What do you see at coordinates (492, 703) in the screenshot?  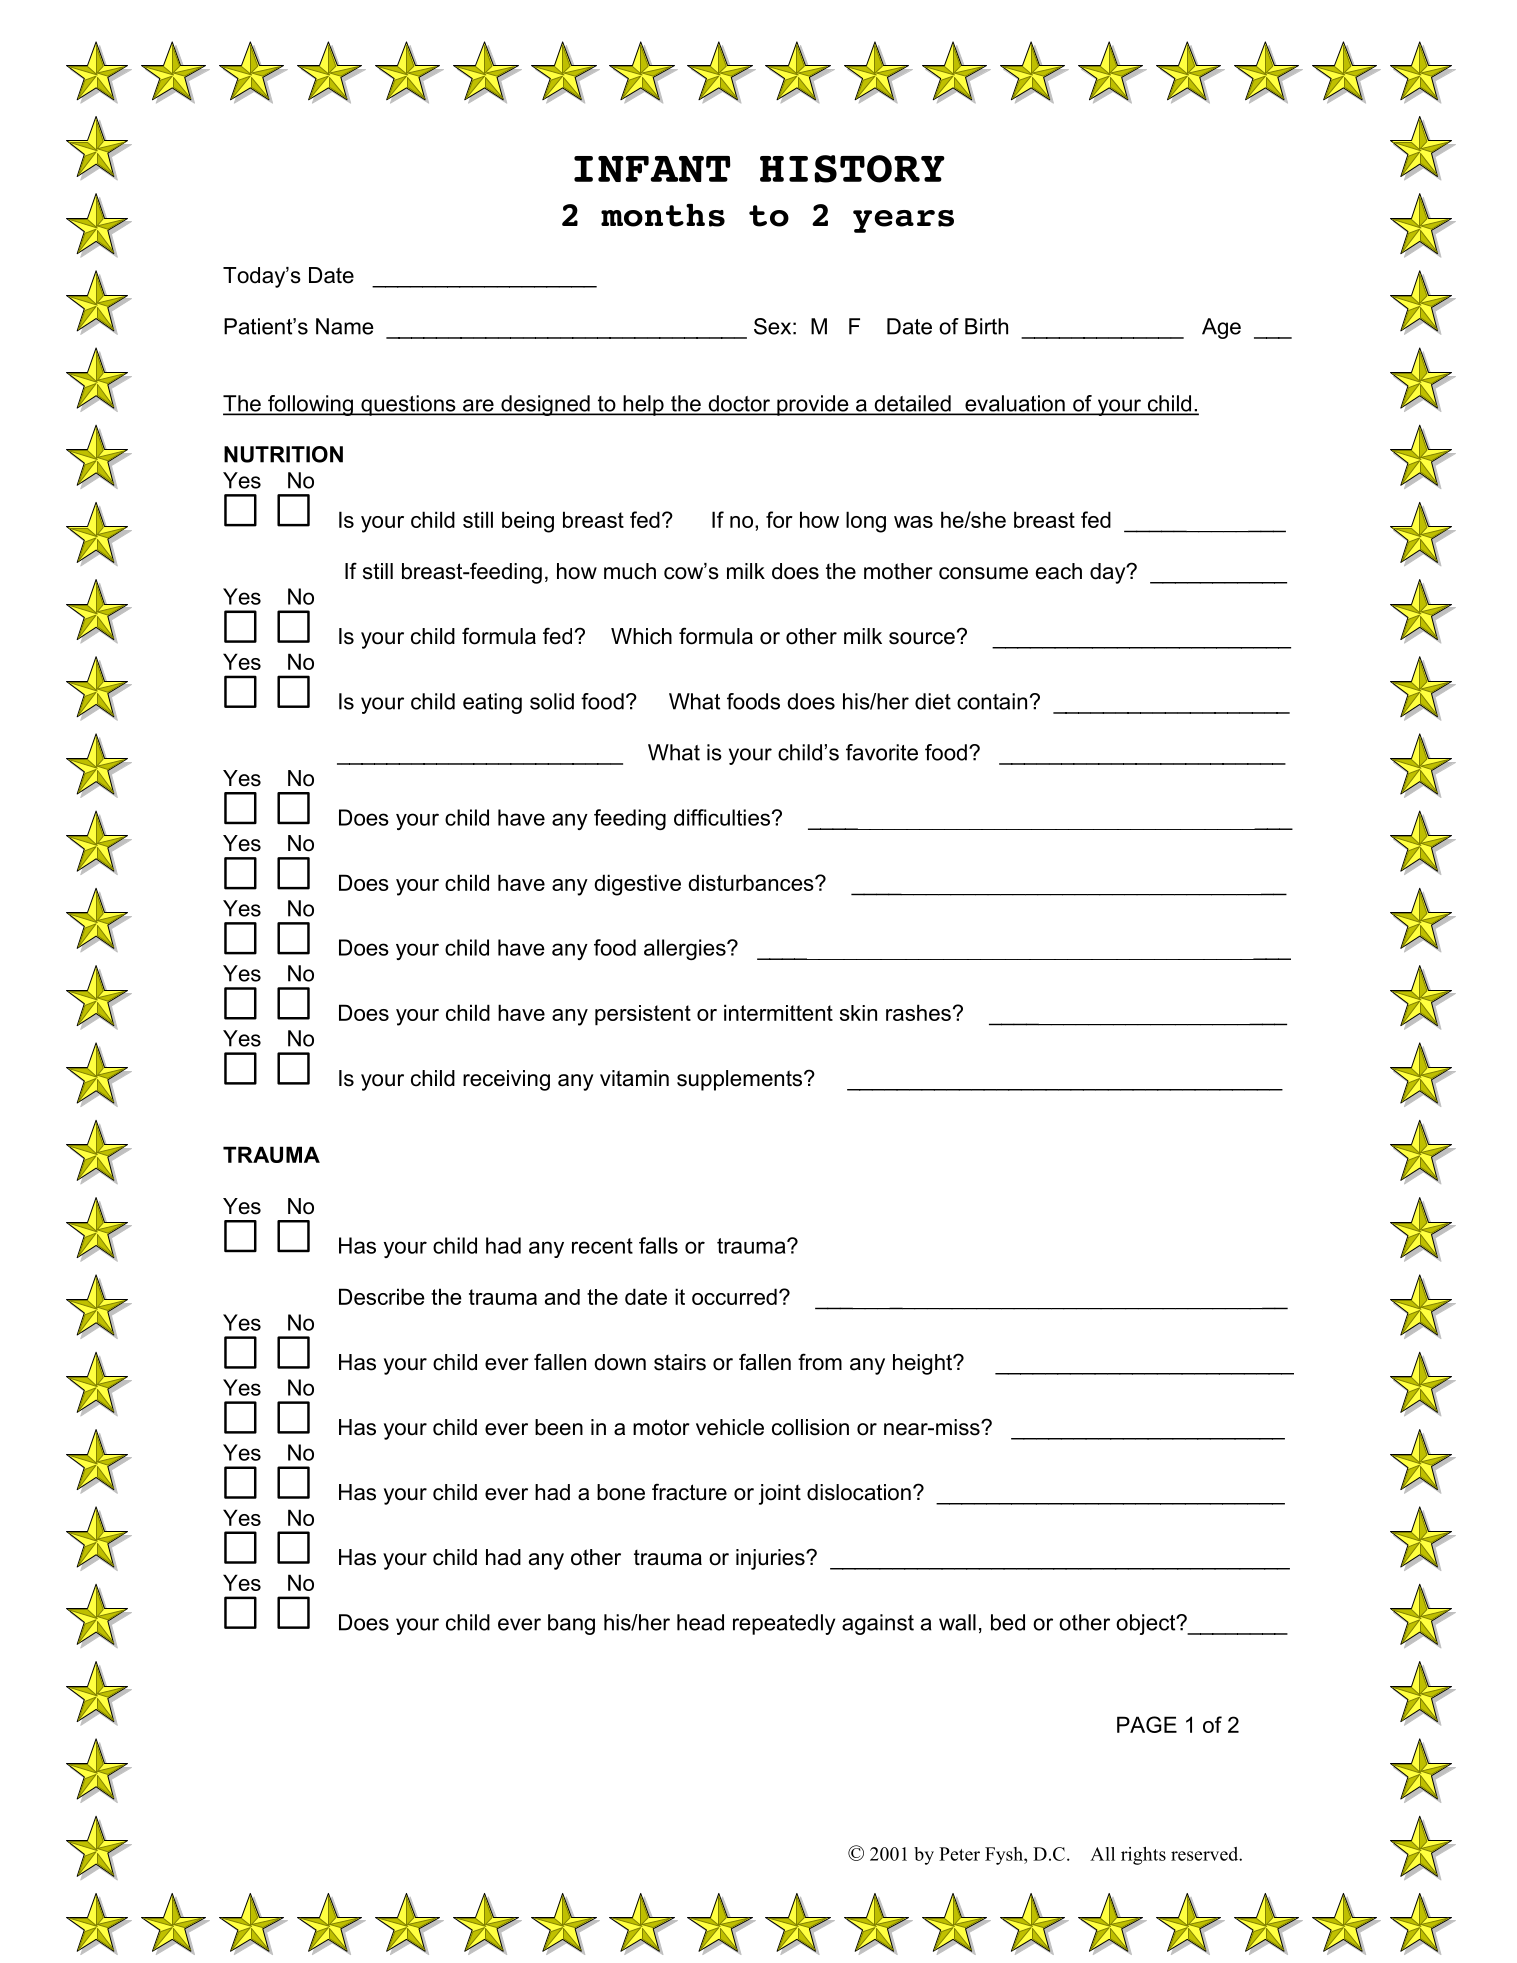 I see `eating` at bounding box center [492, 703].
